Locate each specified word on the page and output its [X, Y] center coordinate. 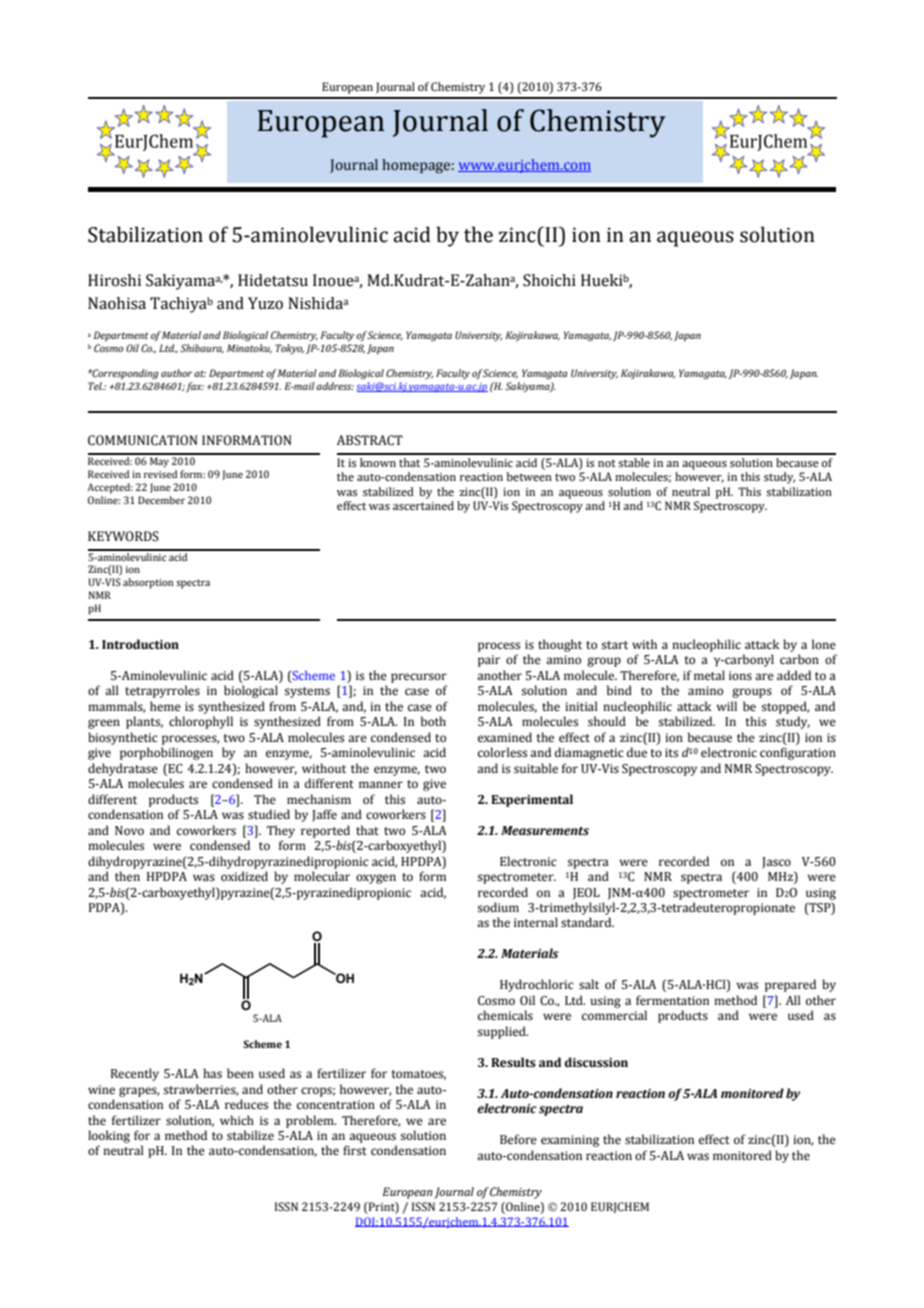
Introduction [140, 644]
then [127, 876]
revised [160, 474]
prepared [790, 985]
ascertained [423, 505]
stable [634, 462]
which [237, 1120]
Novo [129, 830]
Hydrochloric [537, 985]
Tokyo [289, 349]
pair [489, 661]
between [529, 476]
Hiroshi [114, 280]
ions [740, 676]
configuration [798, 753]
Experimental [532, 800]
